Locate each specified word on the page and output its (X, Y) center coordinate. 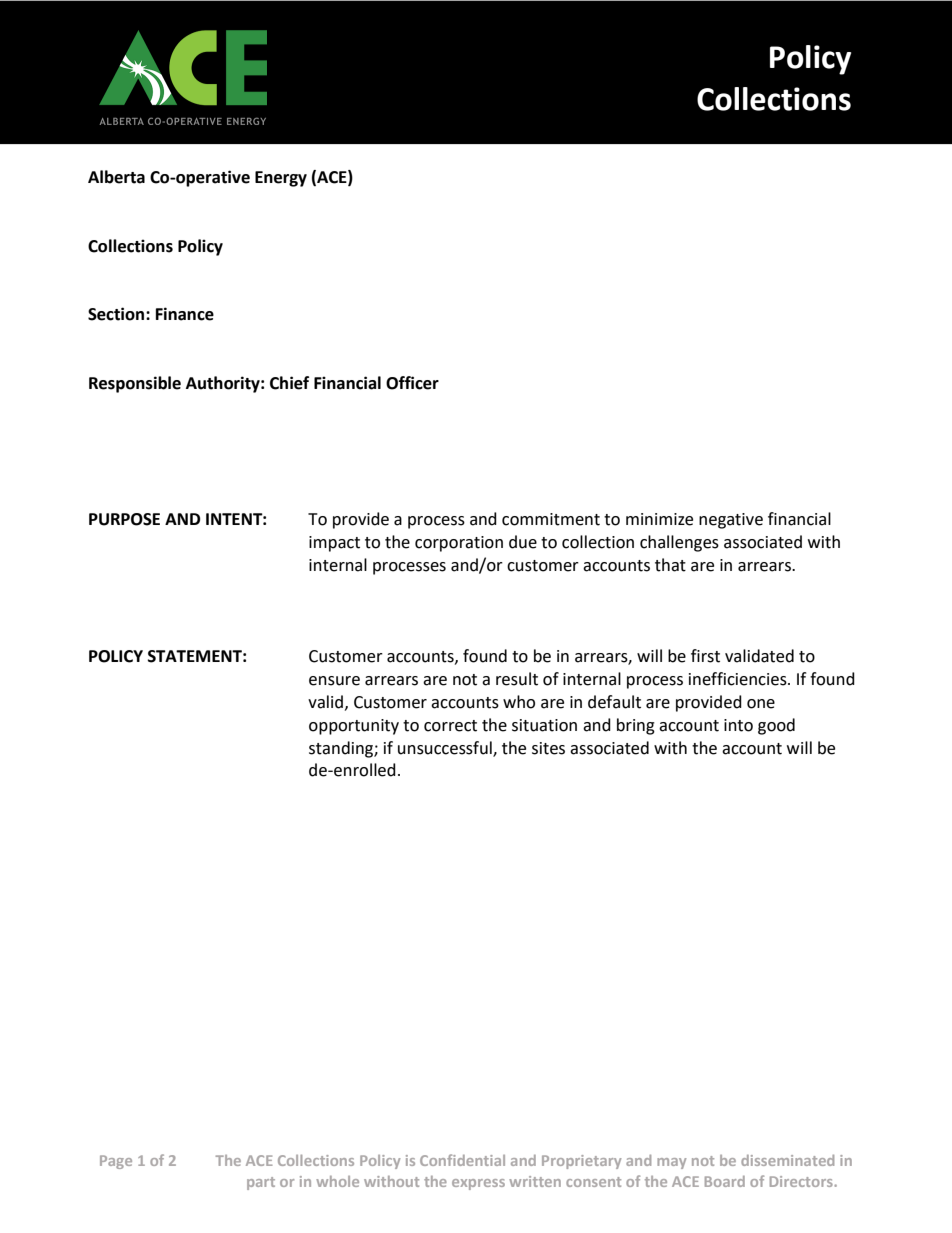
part (261, 1183)
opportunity (354, 727)
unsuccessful (446, 748)
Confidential (462, 1160)
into (738, 725)
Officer (412, 383)
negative (731, 521)
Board (725, 1181)
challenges (679, 543)
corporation (459, 544)
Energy (281, 179)
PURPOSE (124, 519)
